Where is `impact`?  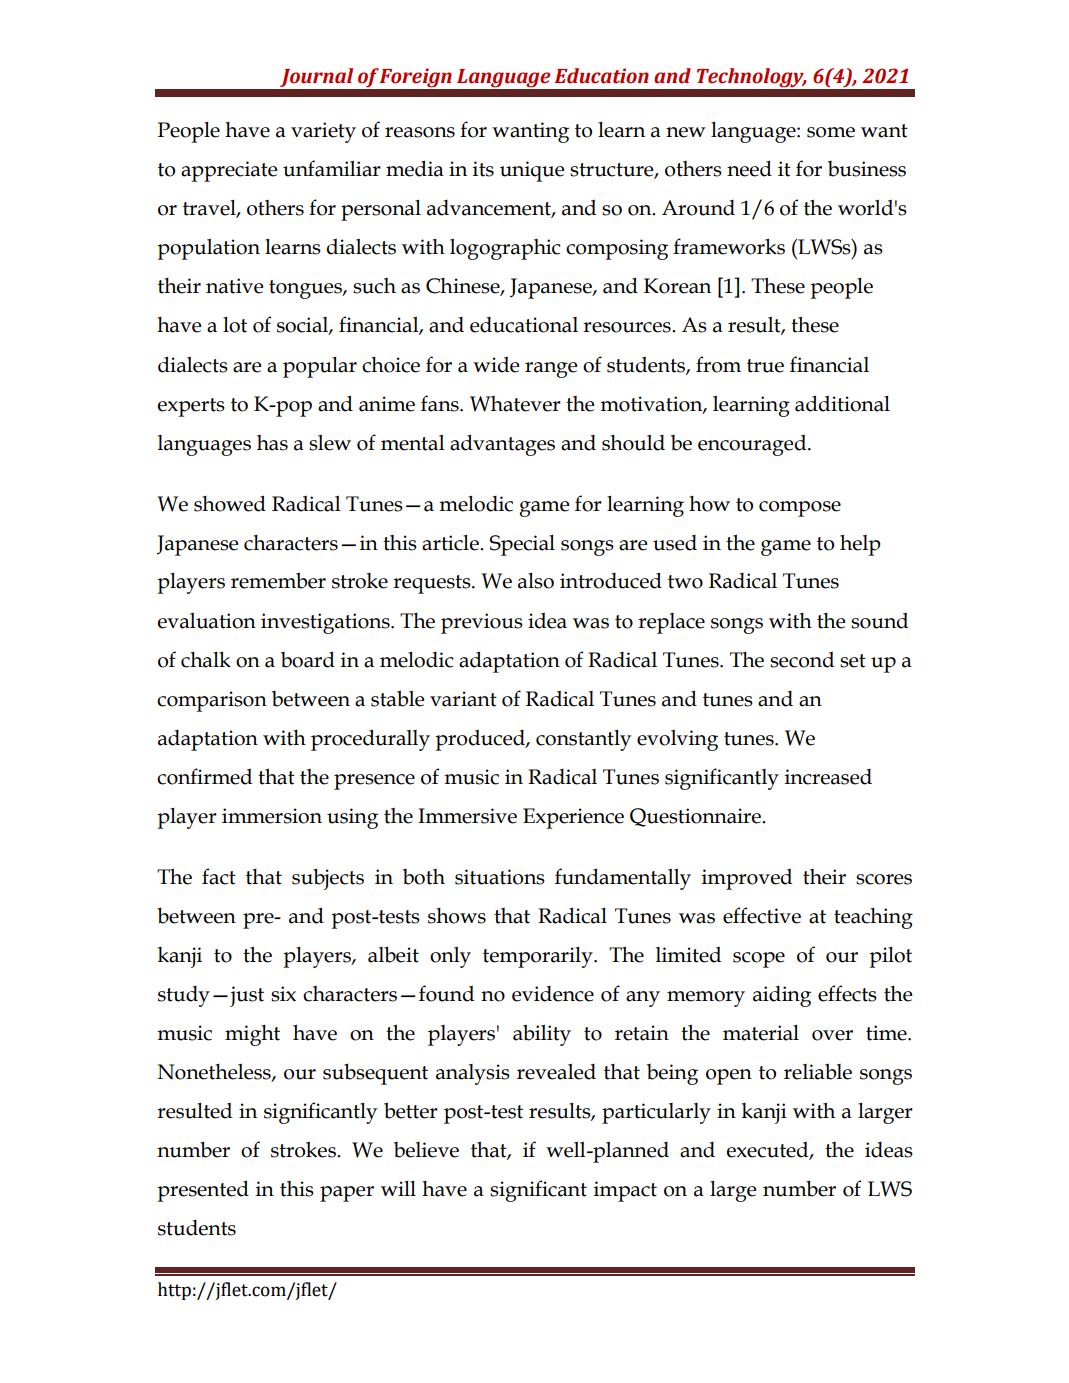 impact is located at coordinates (625, 1191).
